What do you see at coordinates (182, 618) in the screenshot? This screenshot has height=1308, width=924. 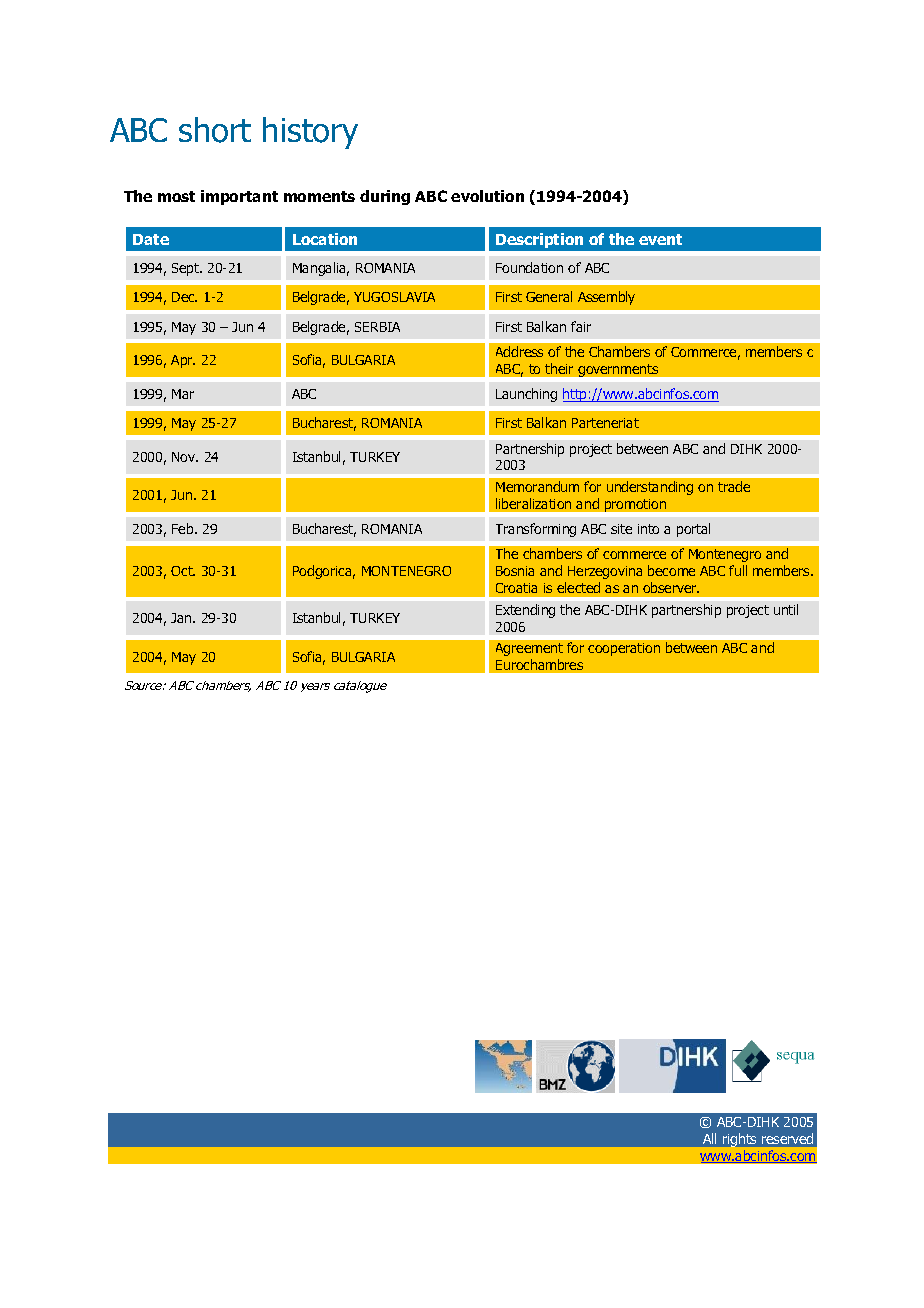 I see `Jan` at bounding box center [182, 618].
